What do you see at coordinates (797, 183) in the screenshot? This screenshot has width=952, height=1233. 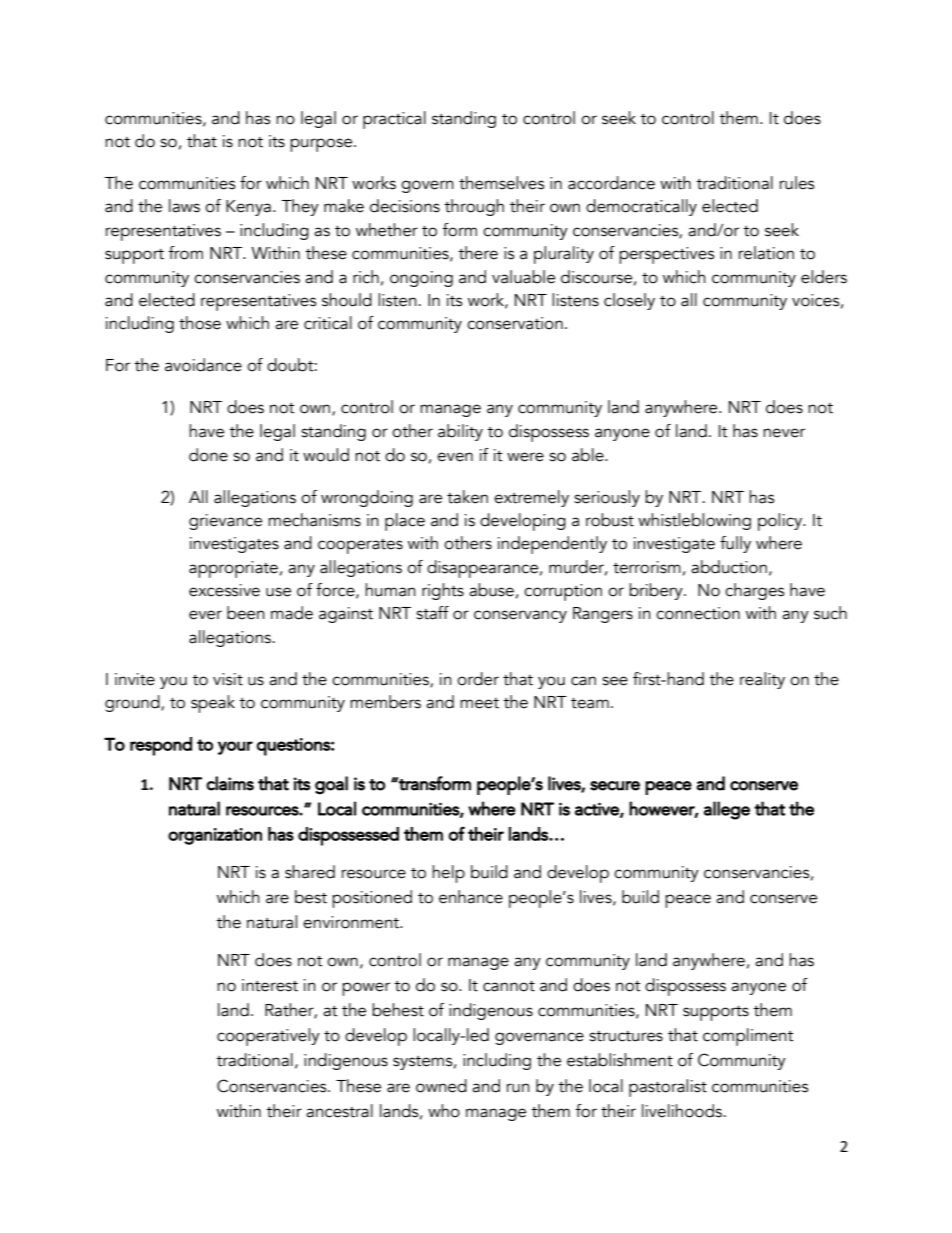 I see `rules` at bounding box center [797, 183].
